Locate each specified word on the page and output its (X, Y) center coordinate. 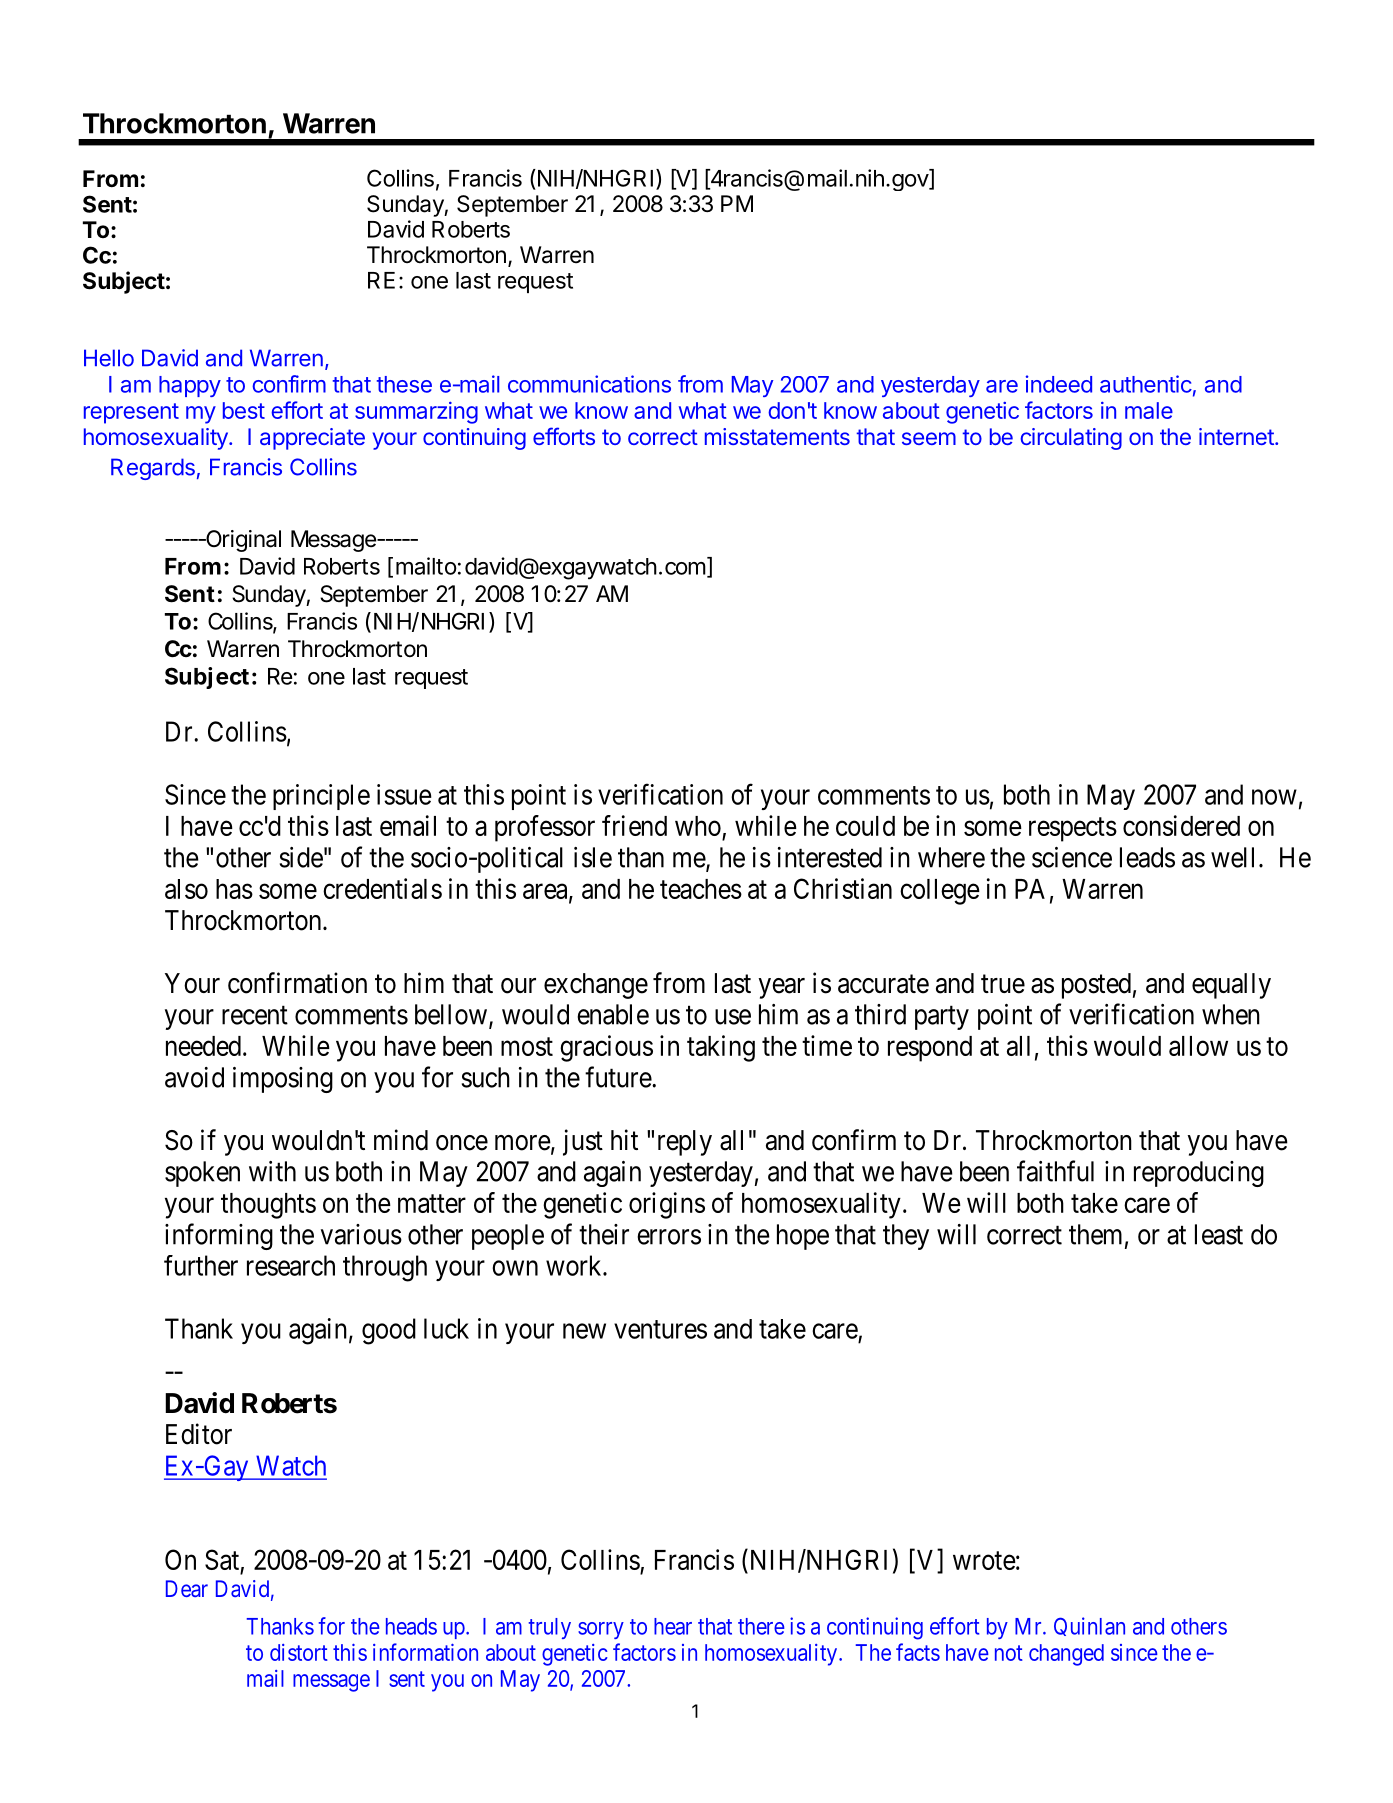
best (244, 410)
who (699, 827)
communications (589, 384)
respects (1073, 830)
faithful (1055, 1171)
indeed (1059, 384)
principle (321, 797)
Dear (187, 1588)
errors (669, 1237)
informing (219, 1236)
